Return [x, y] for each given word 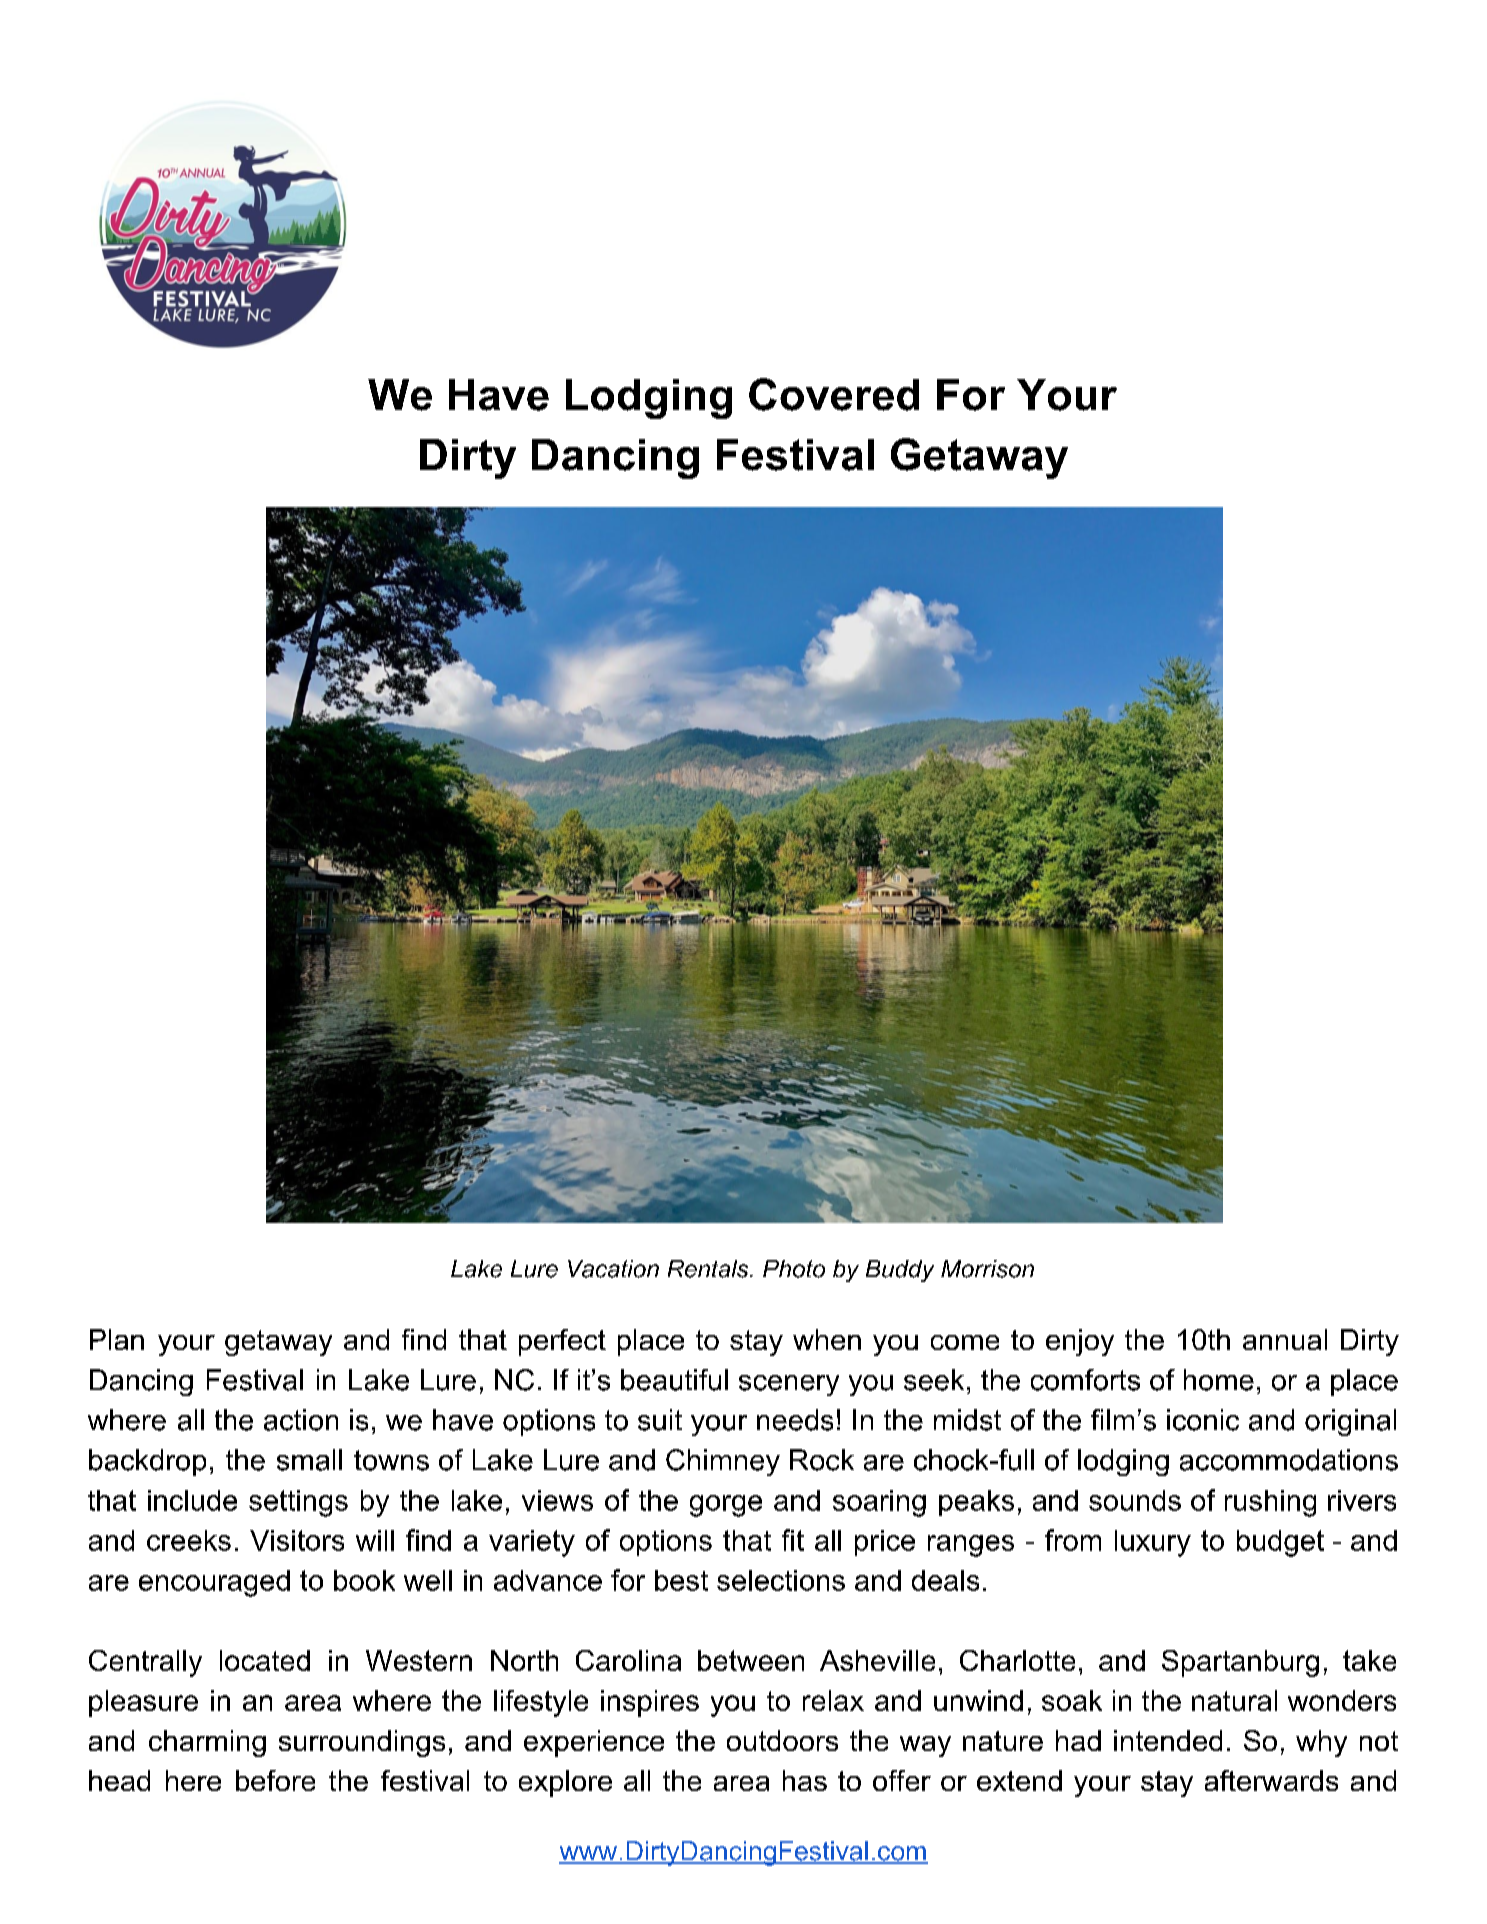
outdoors [782, 1740]
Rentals [709, 1269]
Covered [834, 394]
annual [1285, 1339]
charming [207, 1743]
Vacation [613, 1269]
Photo [794, 1269]
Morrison [987, 1269]
